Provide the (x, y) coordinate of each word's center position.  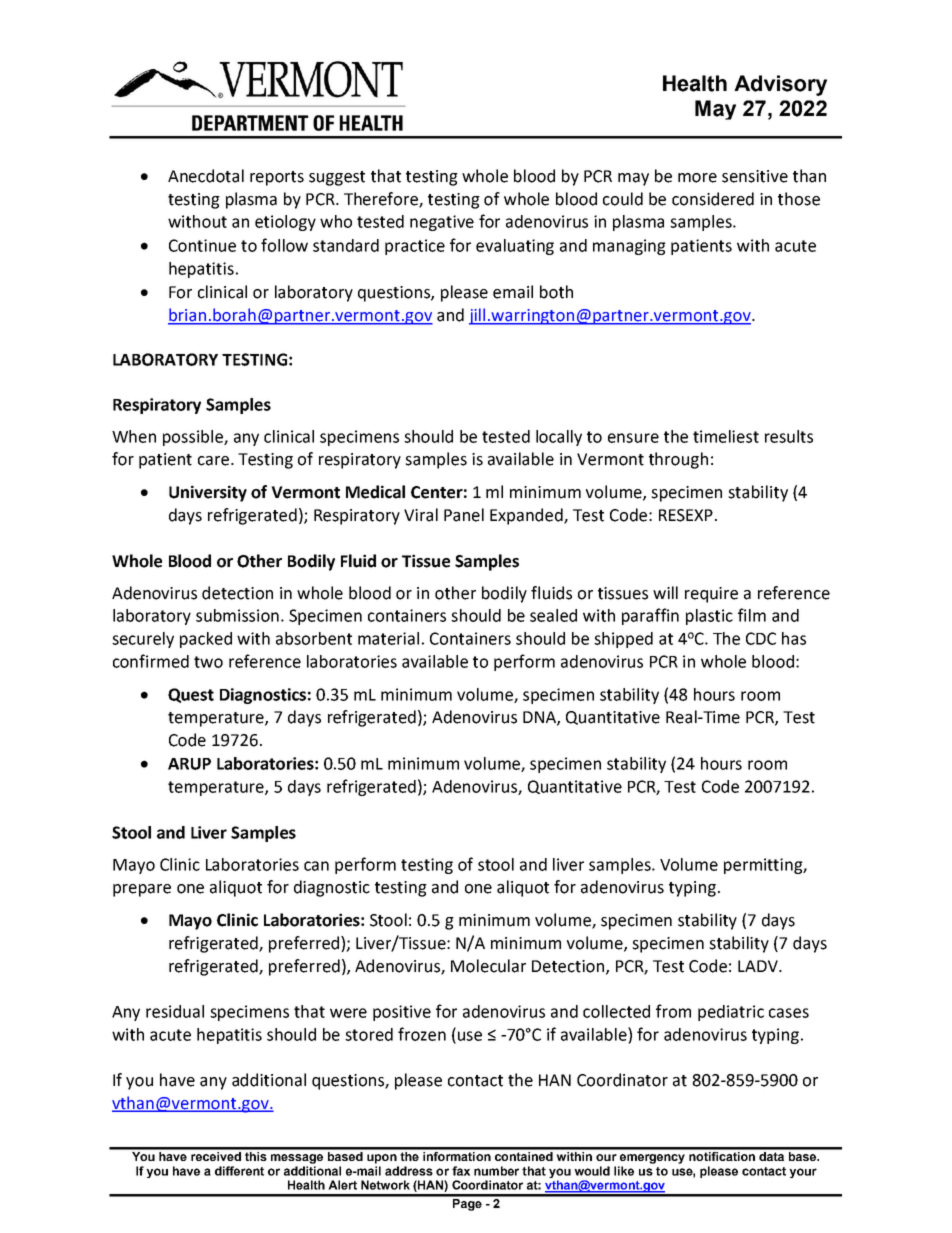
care (215, 461)
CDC (761, 638)
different (239, 1171)
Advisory (780, 85)
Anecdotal (206, 176)
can (316, 866)
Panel (464, 515)
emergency (652, 1159)
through (678, 460)
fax (461, 1171)
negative (442, 223)
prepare (142, 890)
